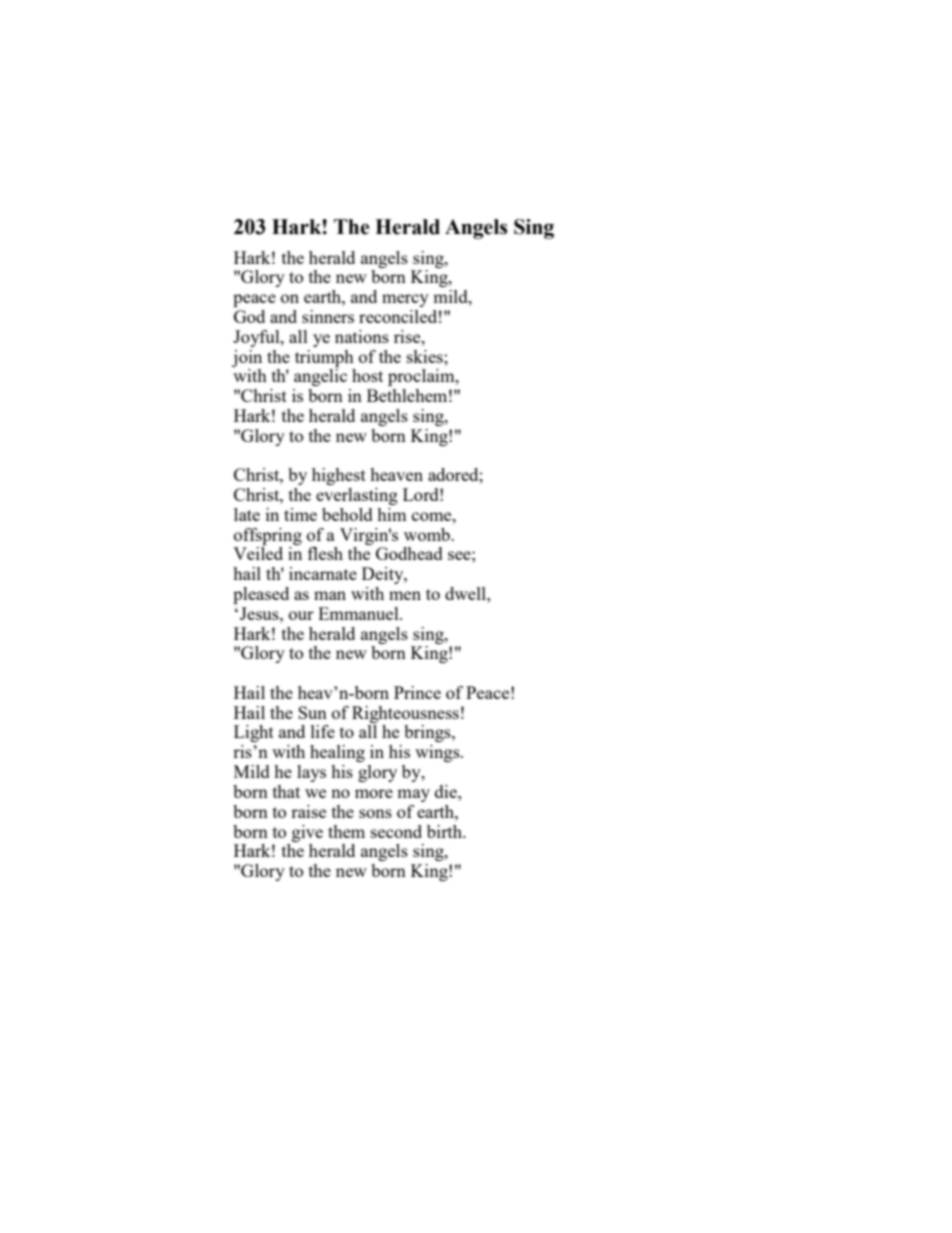 This screenshot has height=1233, width=952. What do you see at coordinates (346, 831) in the screenshot?
I see `them` at bounding box center [346, 831].
